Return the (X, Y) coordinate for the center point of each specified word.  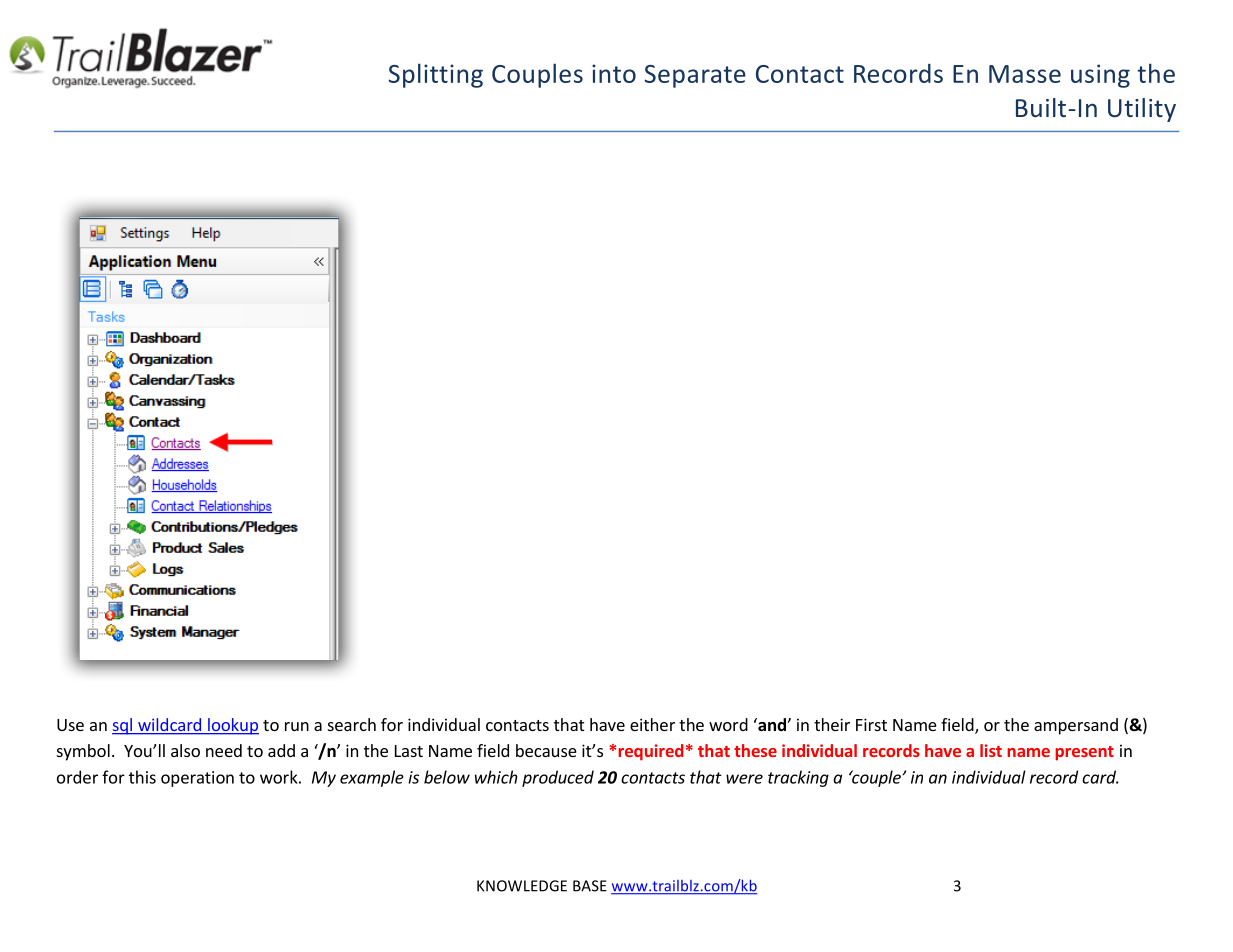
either (652, 724)
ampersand (1076, 726)
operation (197, 779)
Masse (1025, 74)
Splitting (435, 75)
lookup (232, 726)
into (614, 73)
